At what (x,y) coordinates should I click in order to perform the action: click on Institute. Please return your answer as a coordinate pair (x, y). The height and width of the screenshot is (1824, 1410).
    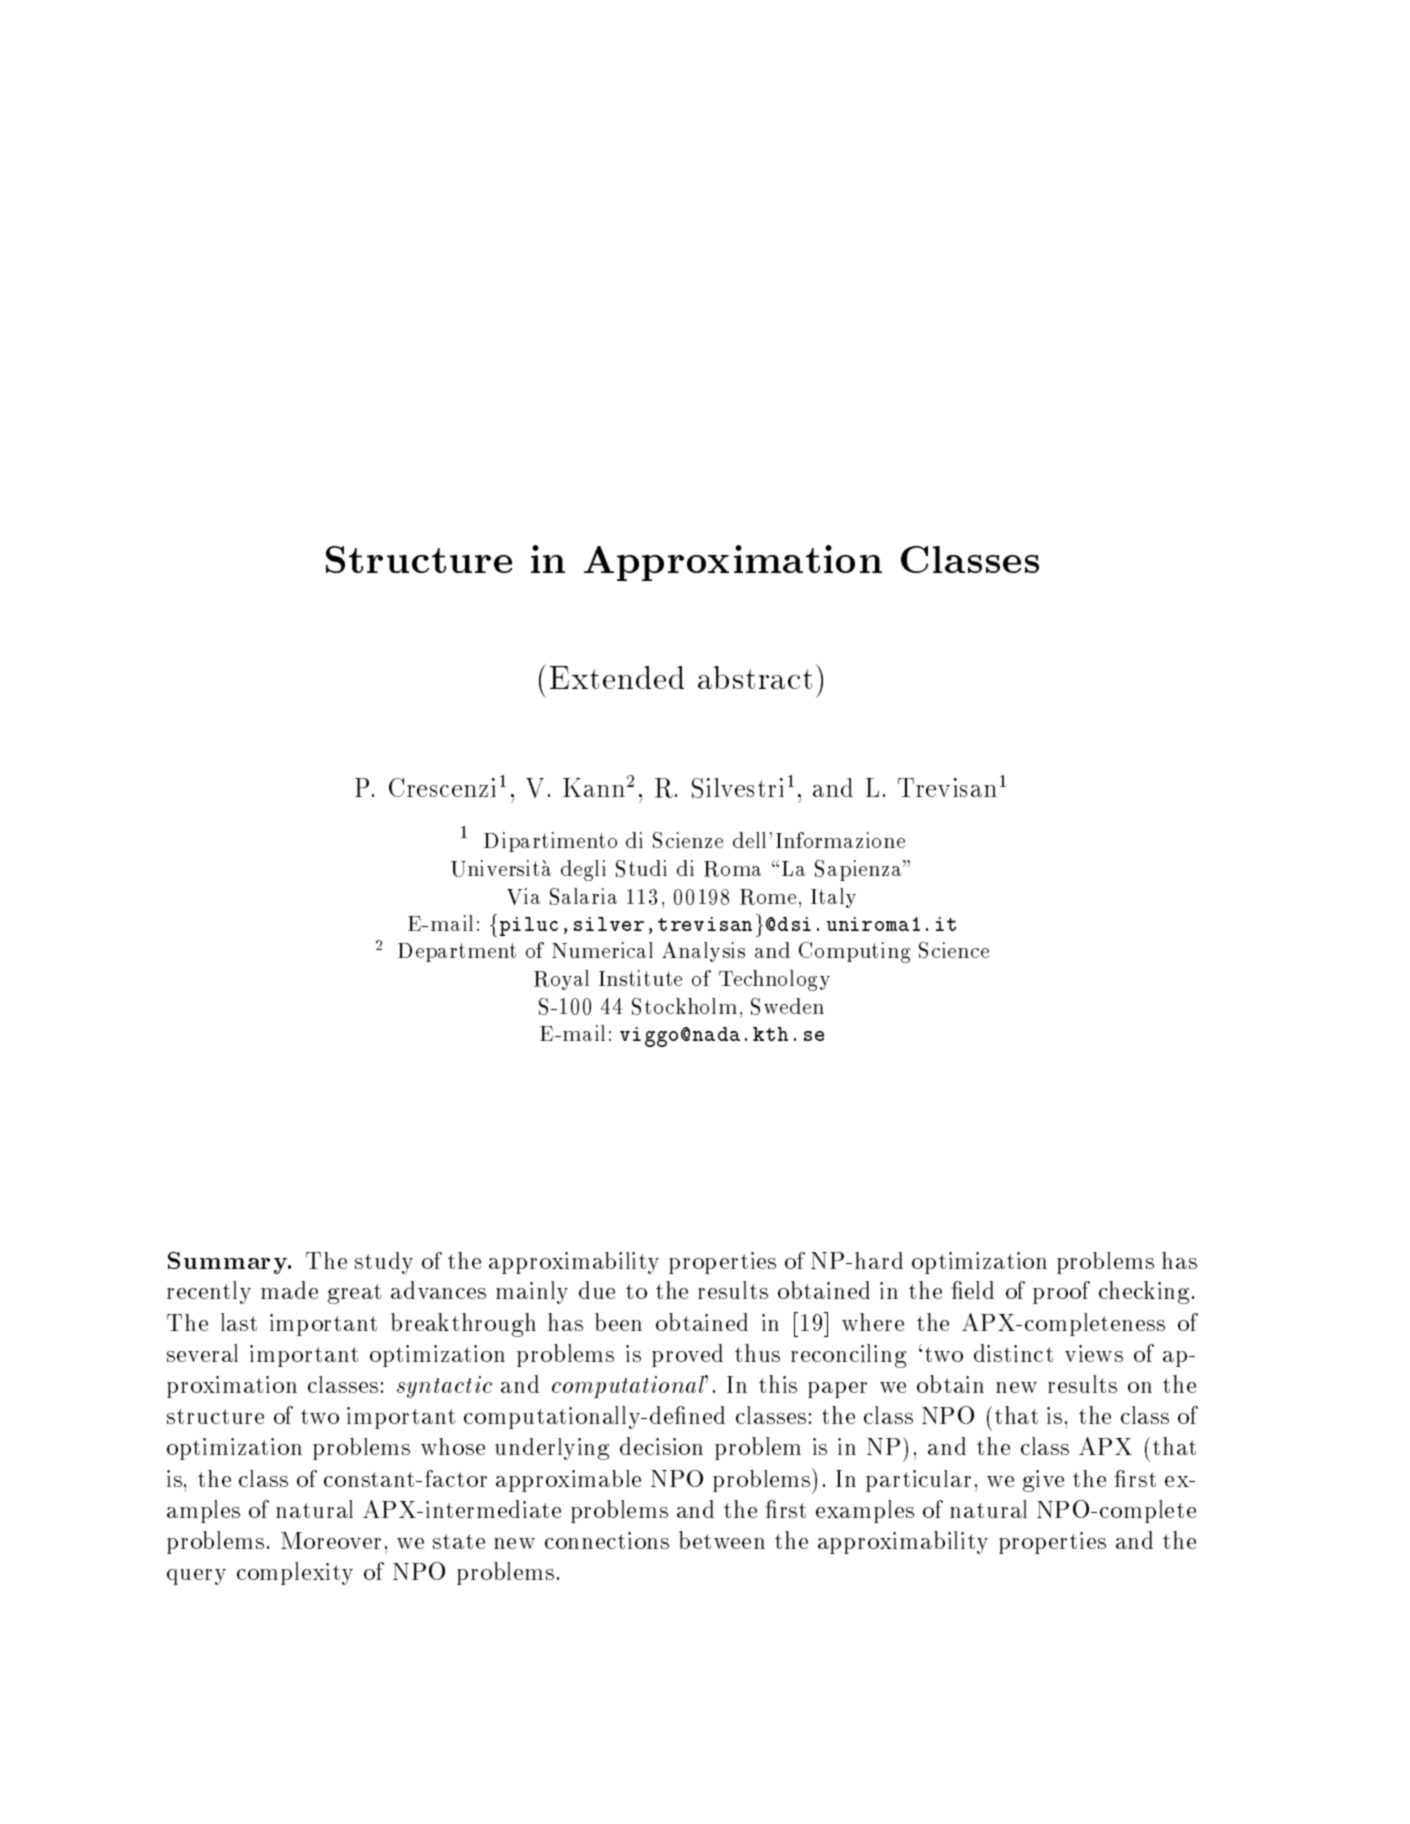
    Looking at the image, I should click on (640, 978).
